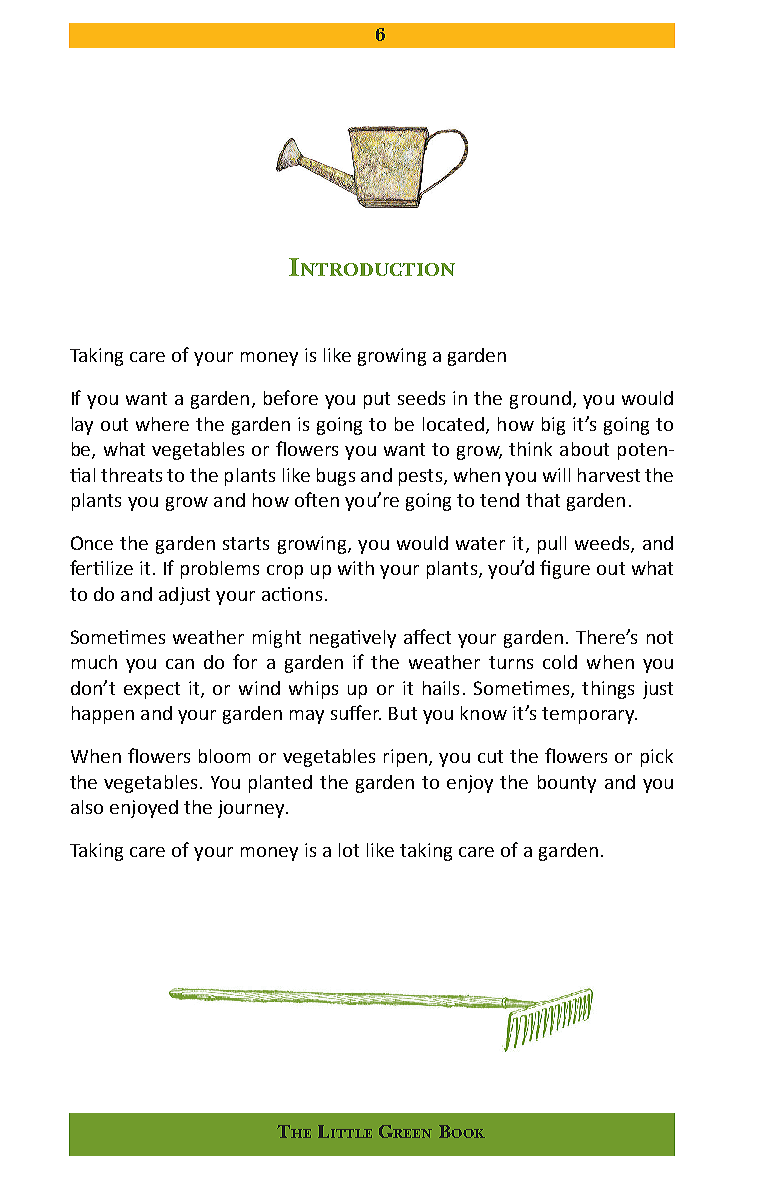 The width and height of the image is (765, 1182). Describe the element at coordinates (377, 400) in the image. I see `put` at that location.
